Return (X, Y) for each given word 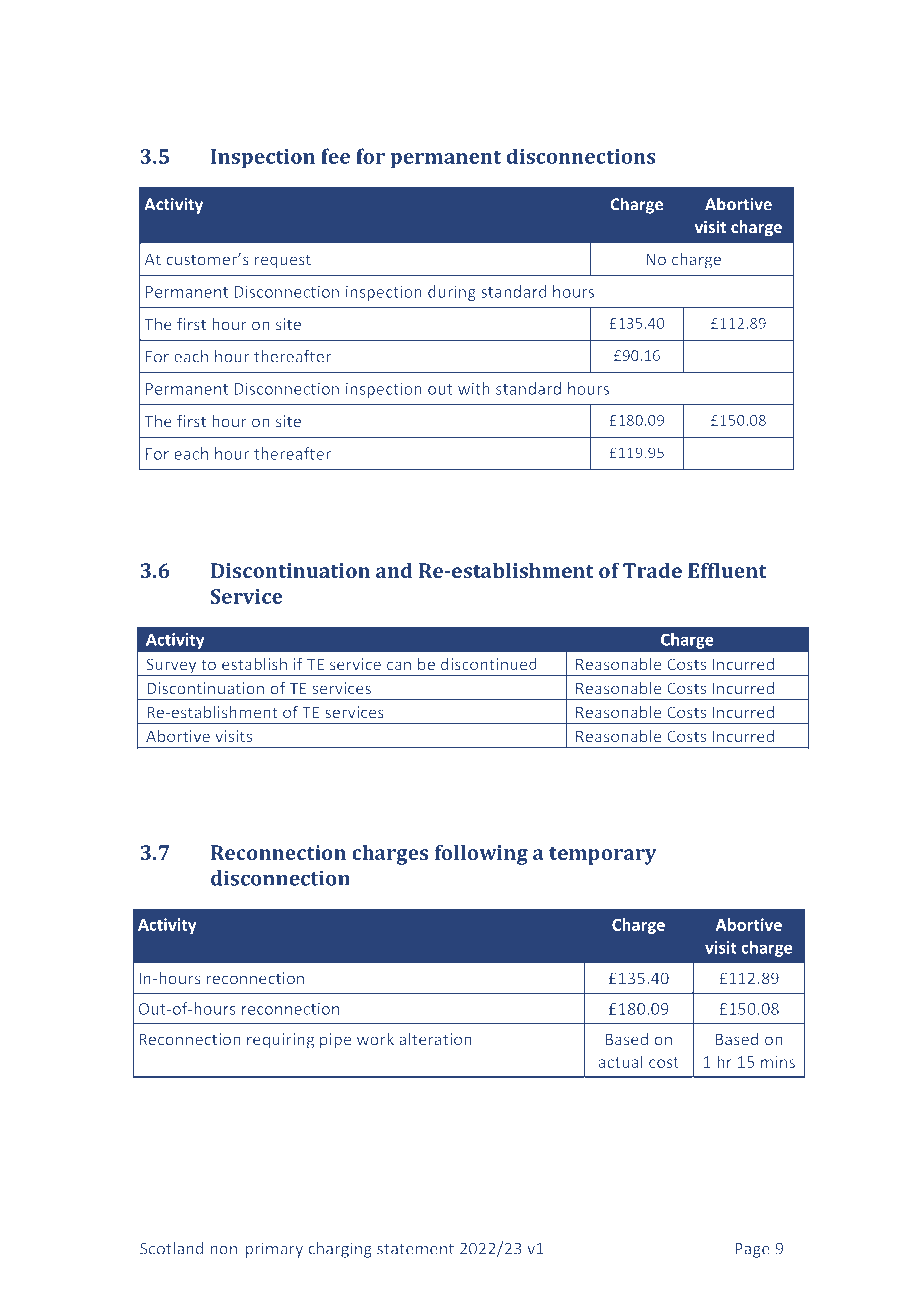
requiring (280, 1041)
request (283, 261)
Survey (171, 667)
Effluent (727, 570)
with (474, 388)
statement (415, 1249)
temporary (602, 856)
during (452, 293)
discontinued (489, 664)
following (481, 855)
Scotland (172, 1248)
